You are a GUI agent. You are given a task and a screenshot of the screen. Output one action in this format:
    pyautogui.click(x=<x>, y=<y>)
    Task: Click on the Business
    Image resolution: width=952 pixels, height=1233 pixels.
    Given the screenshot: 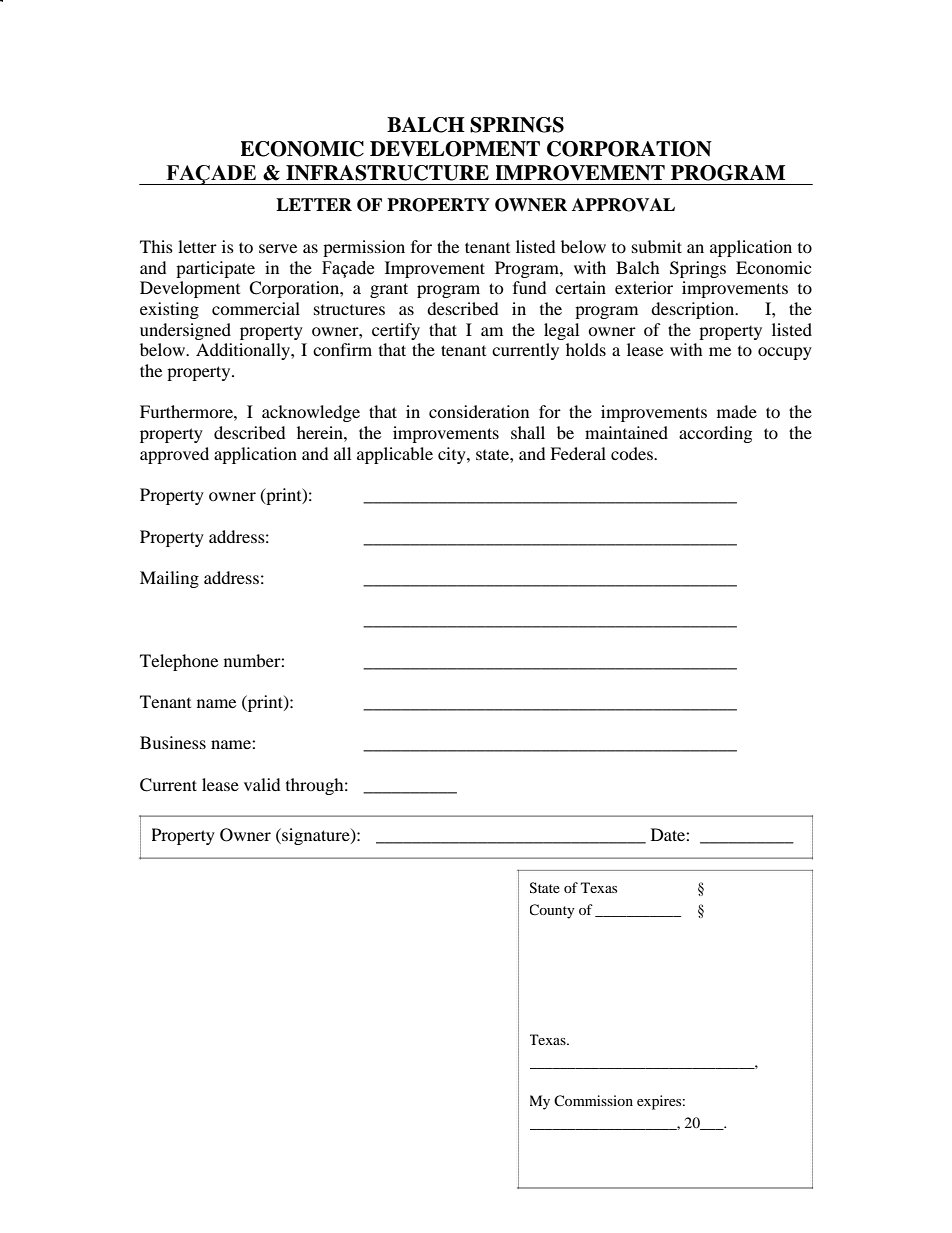 What is the action you would take?
    pyautogui.click(x=173, y=742)
